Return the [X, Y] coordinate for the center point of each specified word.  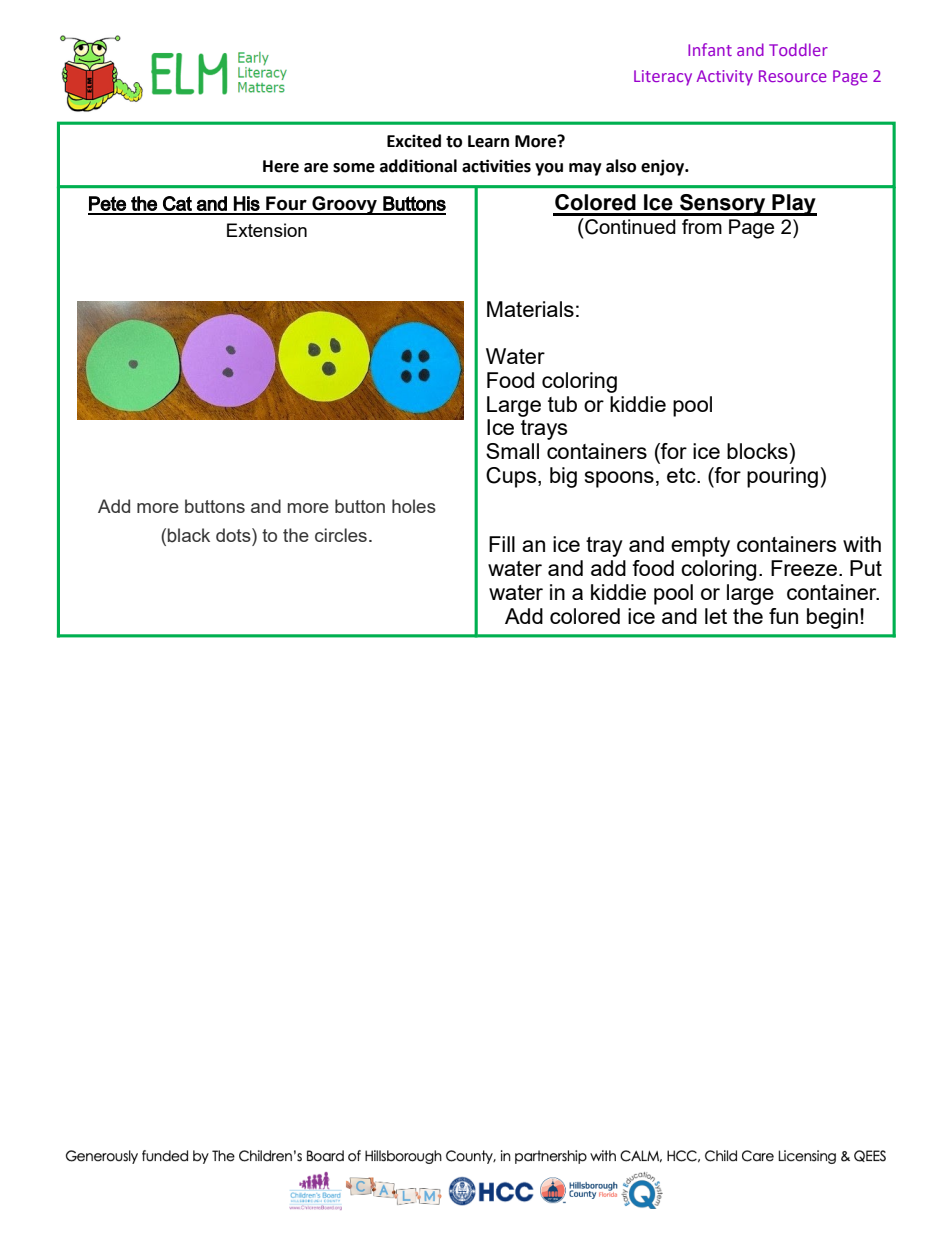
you [549, 169]
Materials [530, 309]
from [702, 226]
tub [562, 404]
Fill [502, 544]
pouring [782, 477]
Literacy [663, 78]
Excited [414, 141]
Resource [793, 76]
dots [234, 535]
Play [793, 205]
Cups [512, 477]
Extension [267, 230]
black [189, 535]
